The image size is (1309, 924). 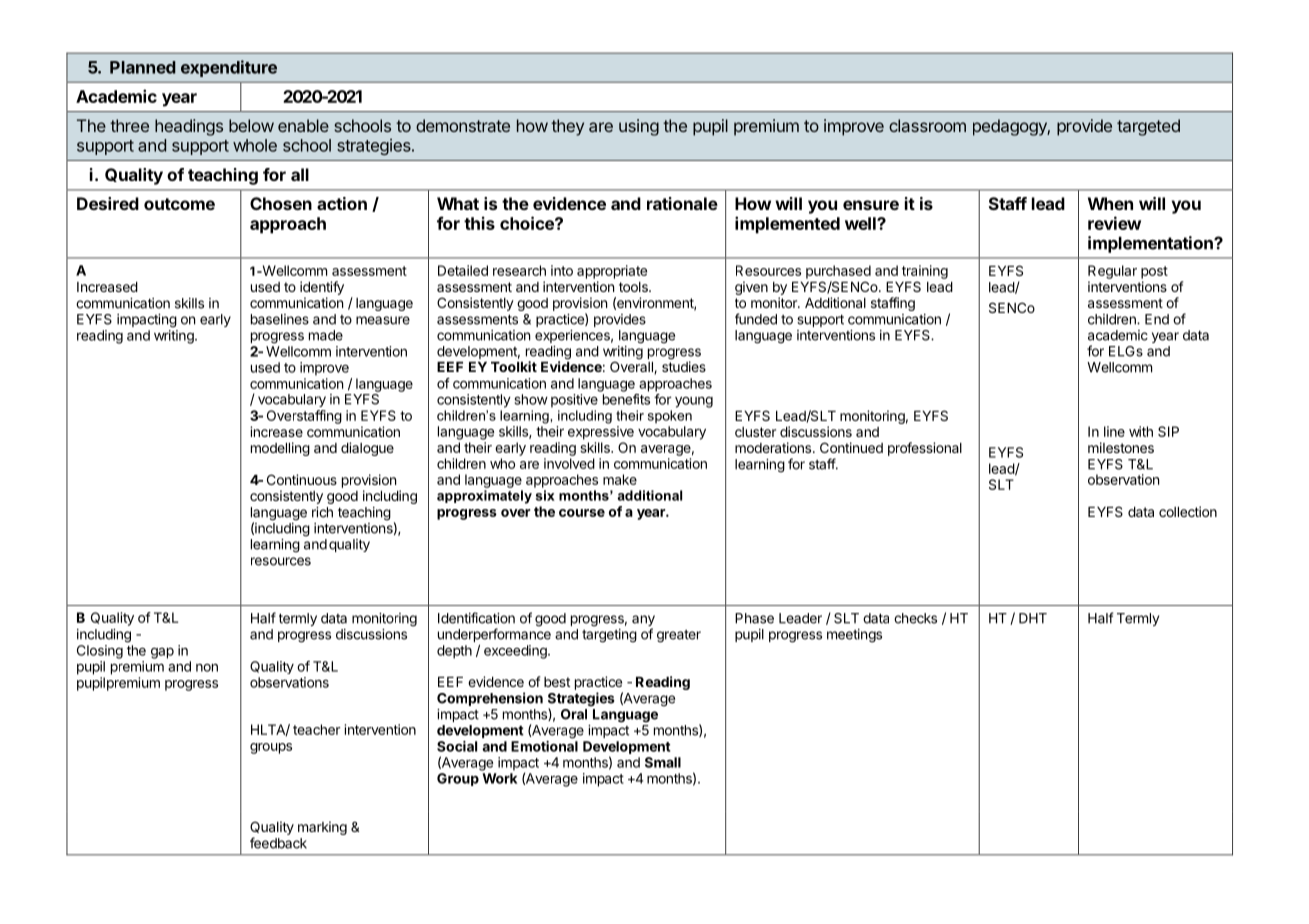 I want to click on using, so click(x=639, y=127).
